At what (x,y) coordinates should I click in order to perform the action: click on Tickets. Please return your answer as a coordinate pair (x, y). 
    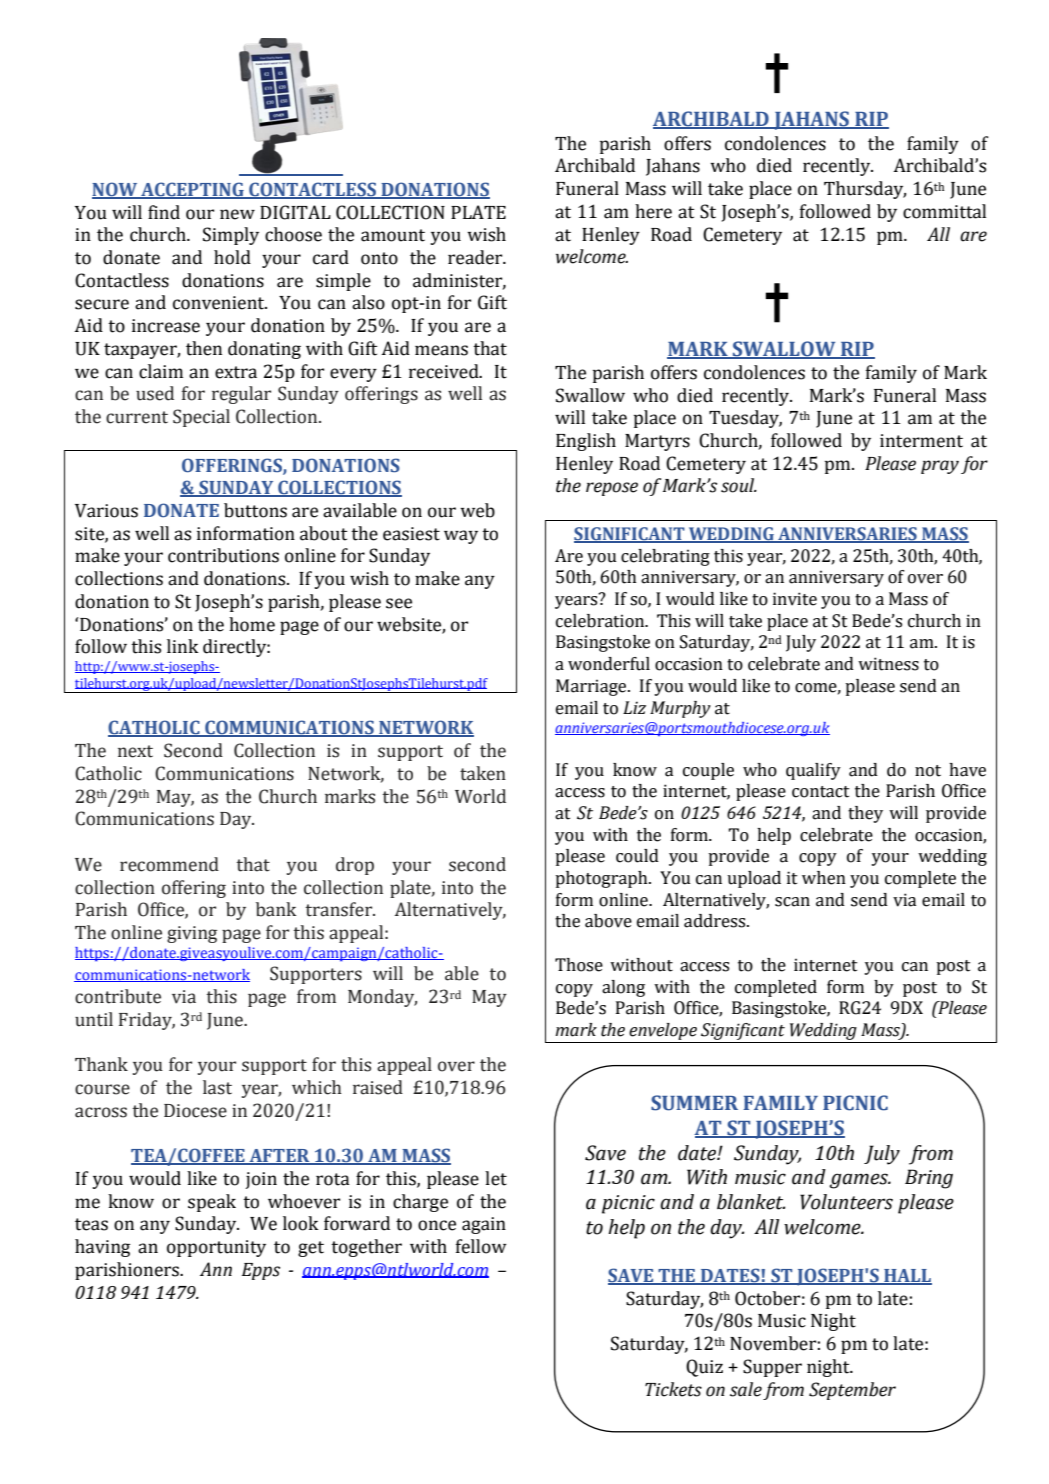
    Looking at the image, I should click on (673, 1389).
